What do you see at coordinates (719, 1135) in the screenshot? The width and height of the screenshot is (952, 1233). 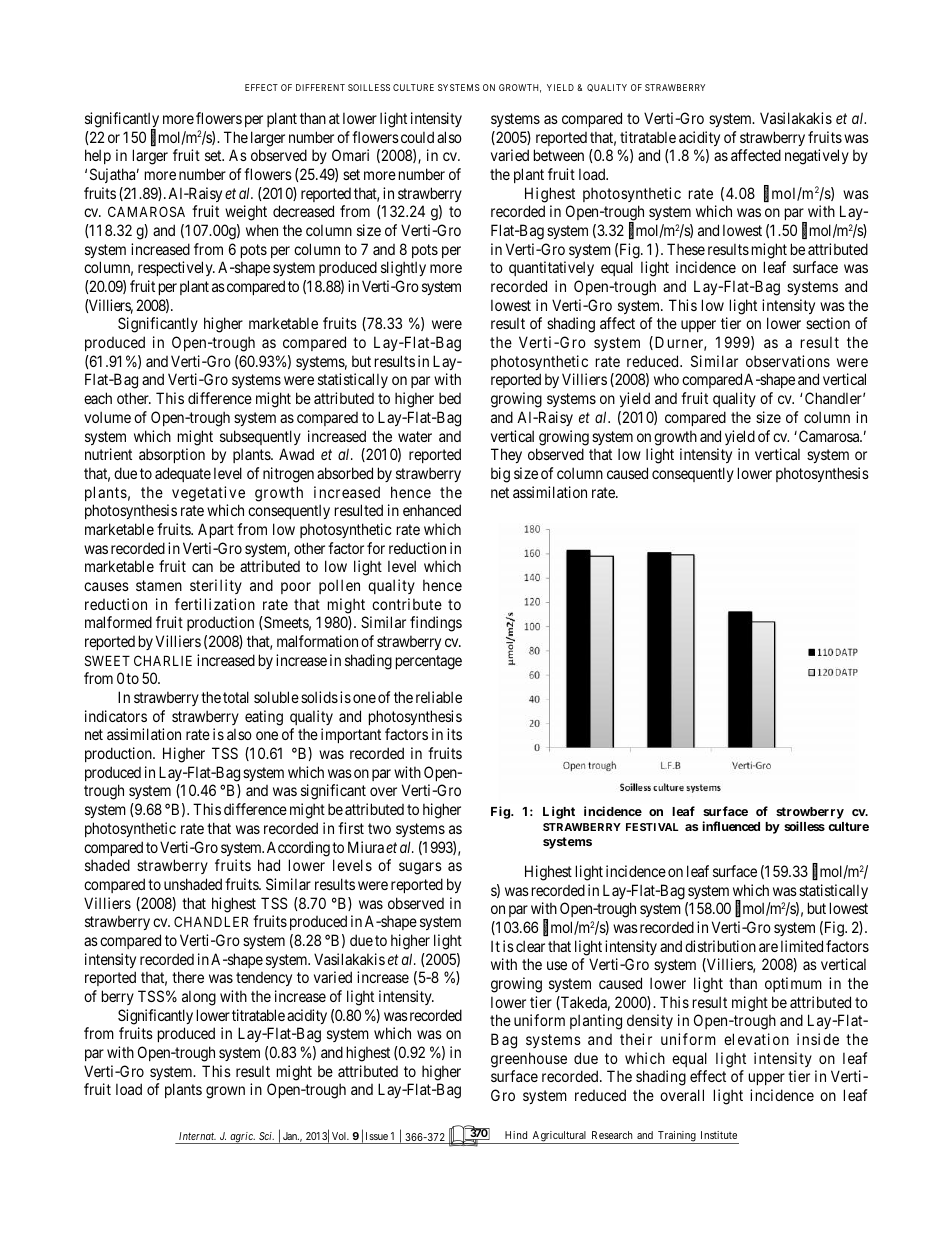 I see `Institute` at bounding box center [719, 1135].
